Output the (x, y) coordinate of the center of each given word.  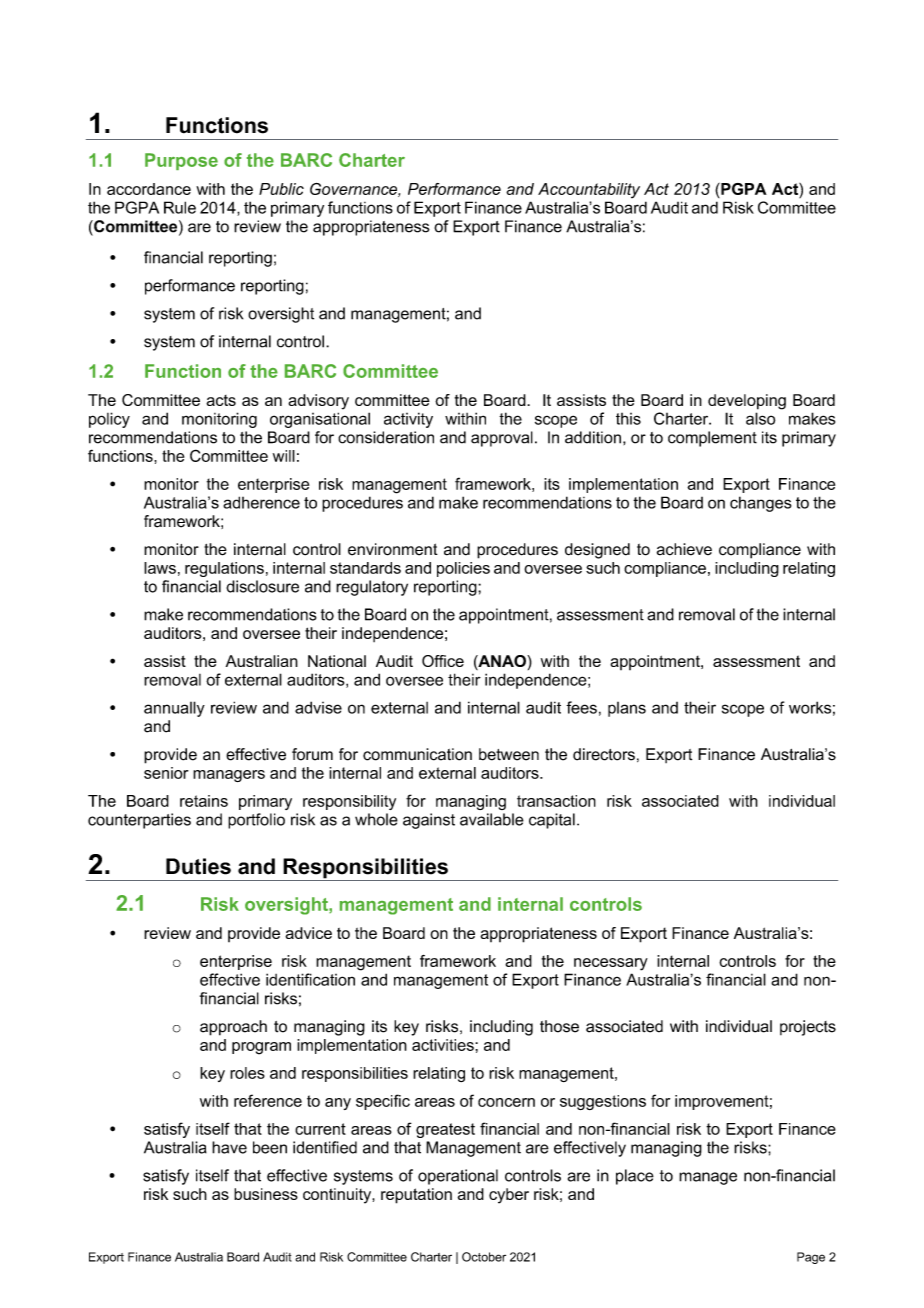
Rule (180, 207)
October (484, 1257)
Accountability (589, 190)
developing (747, 402)
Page (811, 1258)
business (266, 1194)
